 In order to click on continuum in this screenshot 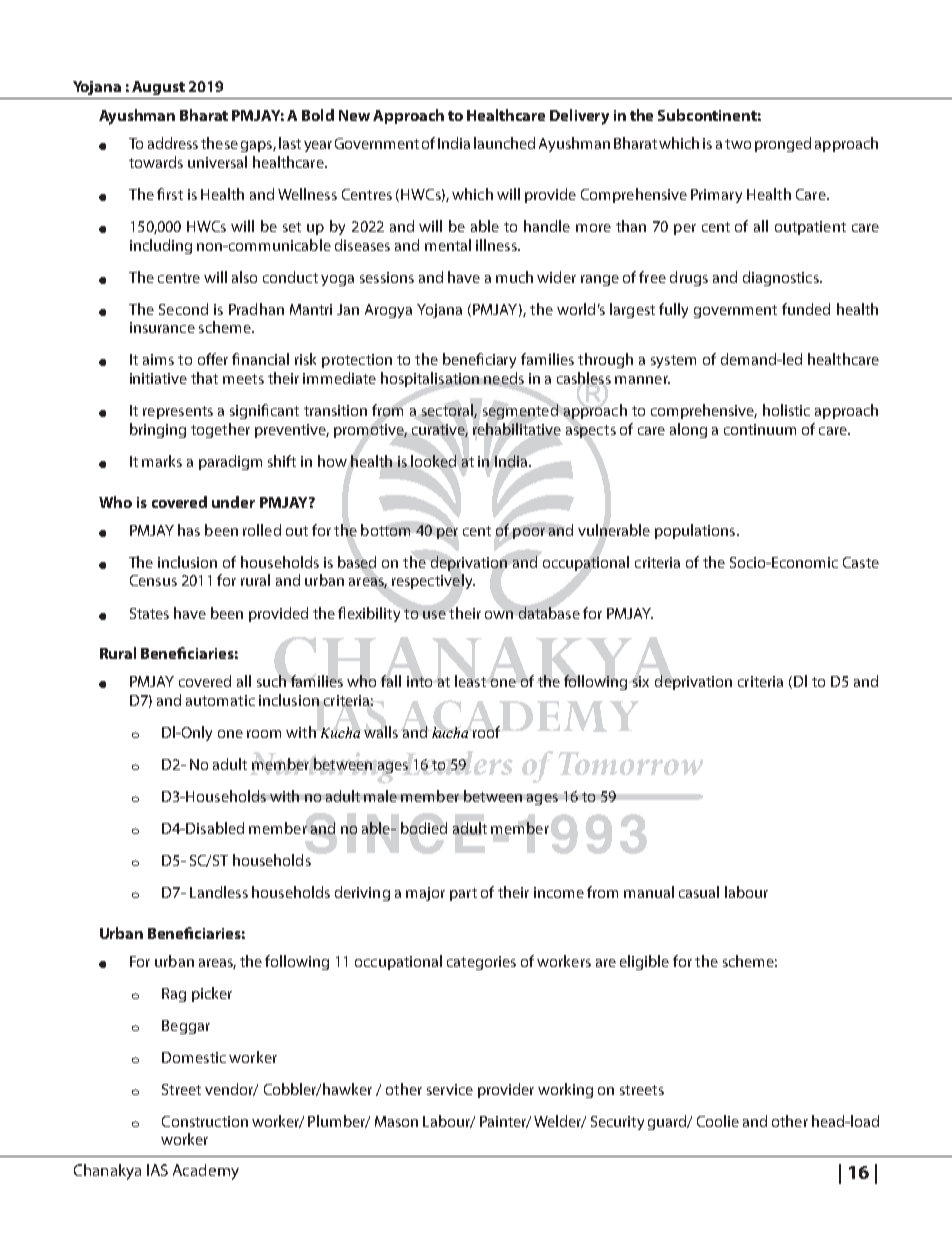, I will do `click(760, 429)`.
